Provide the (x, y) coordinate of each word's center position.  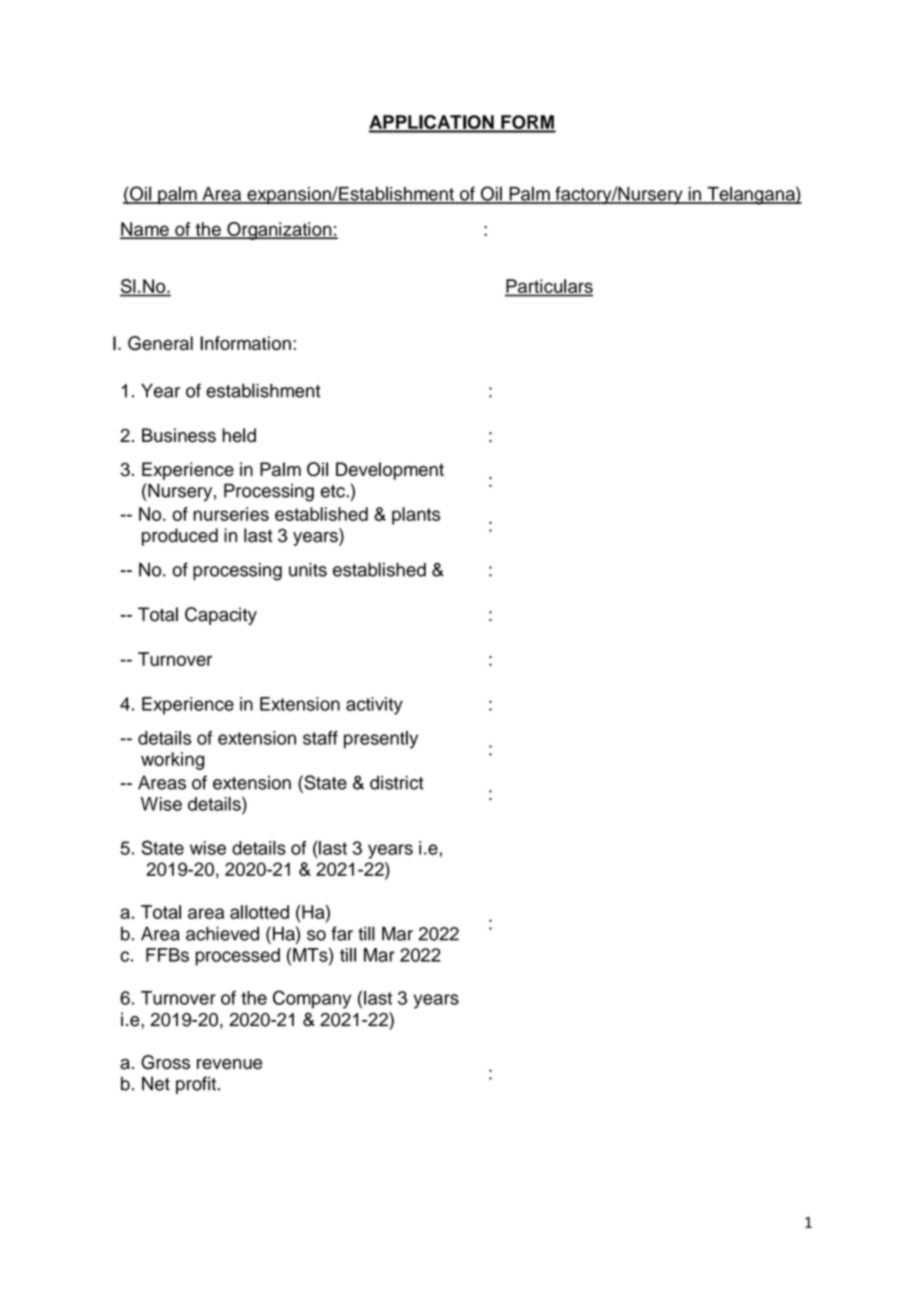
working (172, 761)
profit (196, 1085)
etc (334, 491)
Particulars (549, 287)
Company (312, 999)
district (397, 782)
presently (381, 740)
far (342, 933)
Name (145, 230)
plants (416, 516)
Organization (279, 231)
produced (180, 537)
